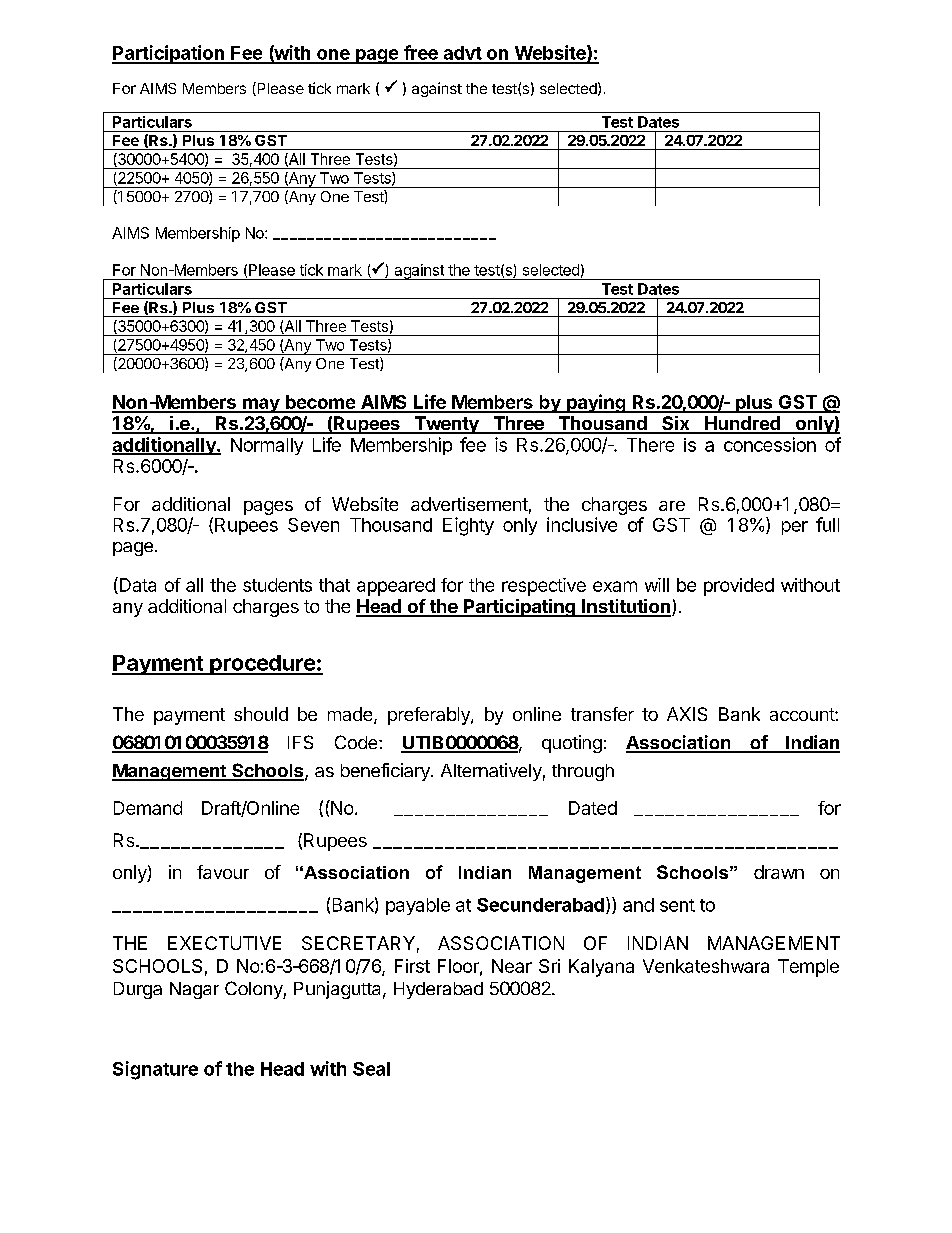 This document has height=1233, width=952. What do you see at coordinates (169, 54) in the document?
I see `Participation` at bounding box center [169, 54].
